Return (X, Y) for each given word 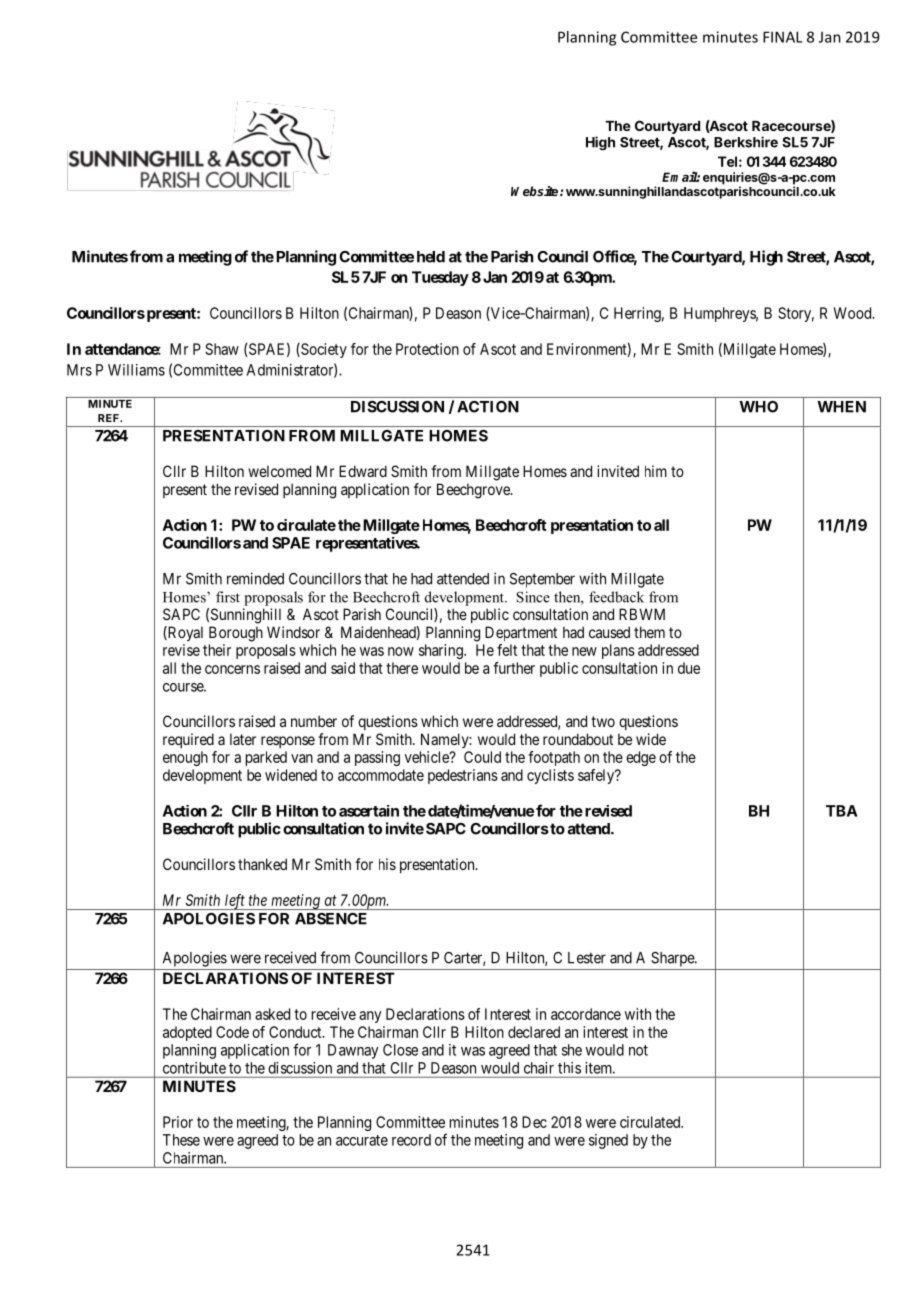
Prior (178, 1122)
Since (533, 597)
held (431, 257)
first (228, 597)
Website (536, 191)
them (649, 632)
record (411, 1140)
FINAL (782, 37)
